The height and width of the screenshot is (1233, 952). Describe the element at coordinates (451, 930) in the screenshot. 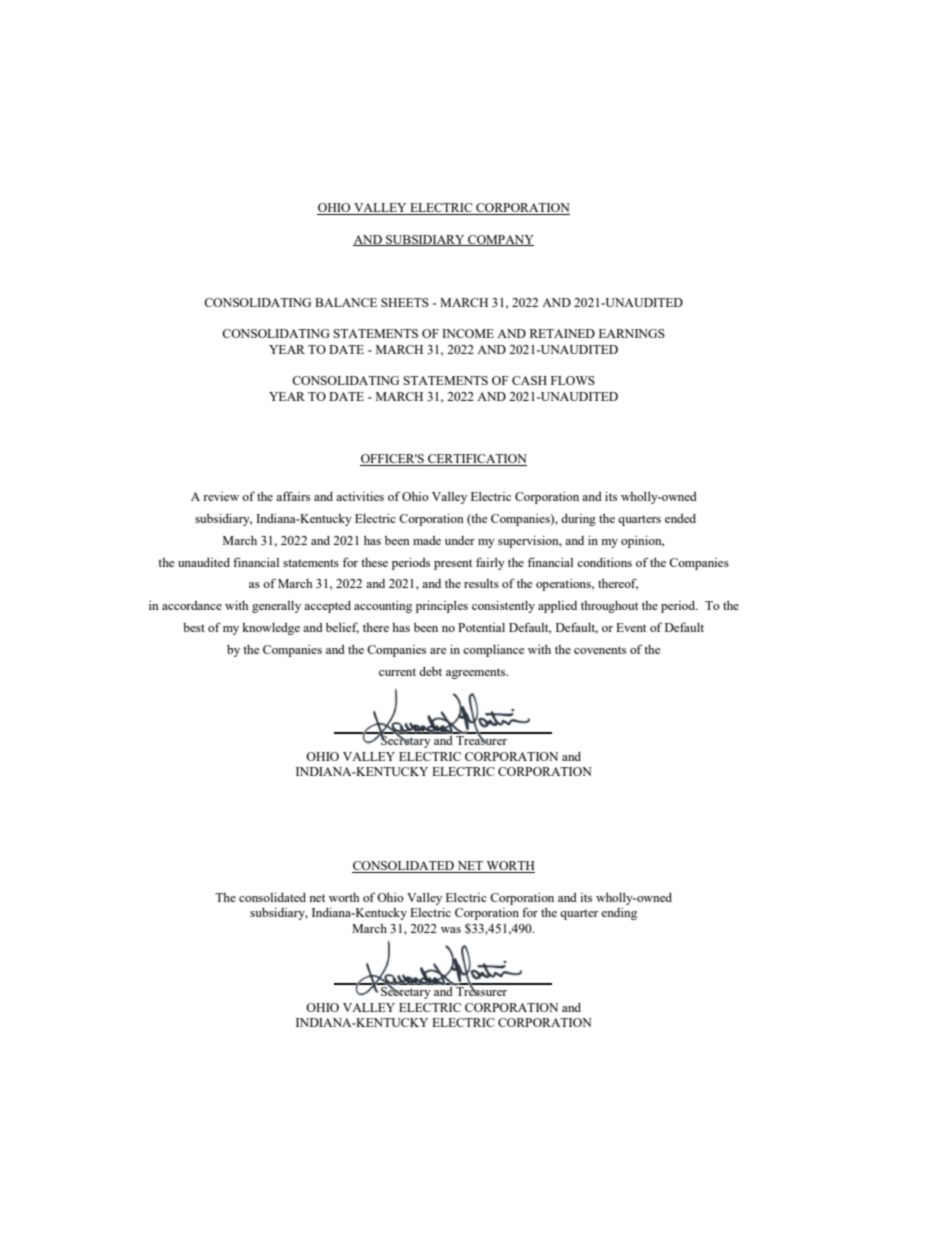

I see `was` at that location.
